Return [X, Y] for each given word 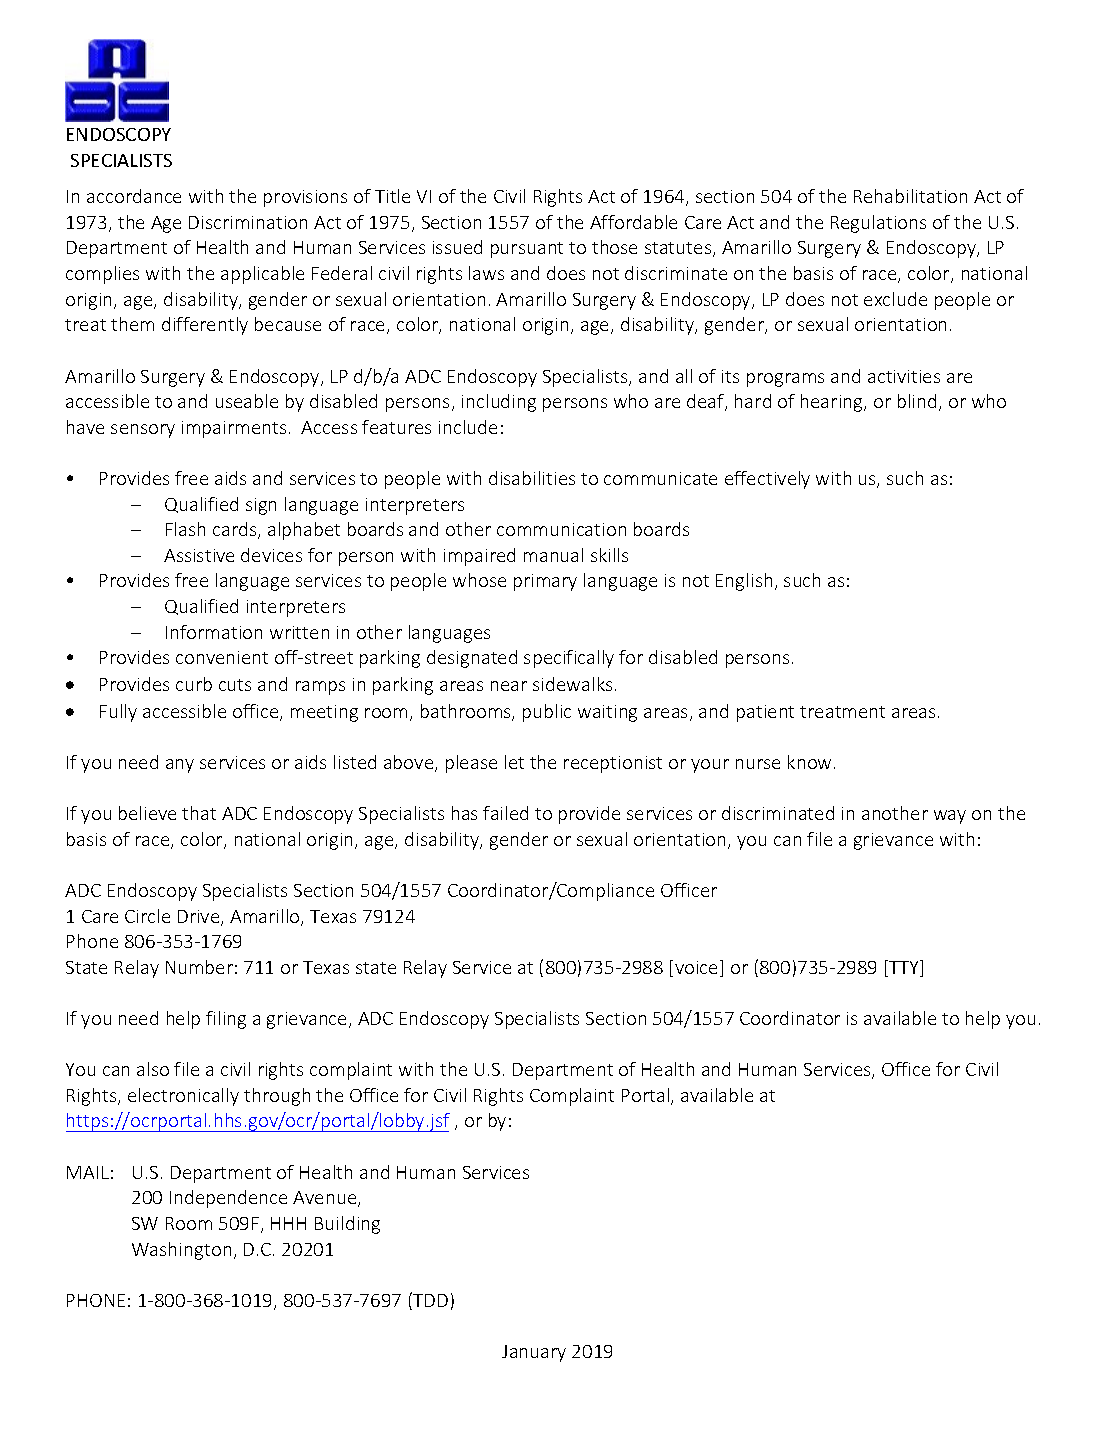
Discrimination [248, 222]
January [534, 1353]
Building [347, 1225]
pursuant [527, 250]
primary [545, 582]
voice [698, 968]
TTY [904, 968]
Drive [200, 918]
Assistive [199, 555]
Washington [181, 1251]
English [744, 582]
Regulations [878, 224]
